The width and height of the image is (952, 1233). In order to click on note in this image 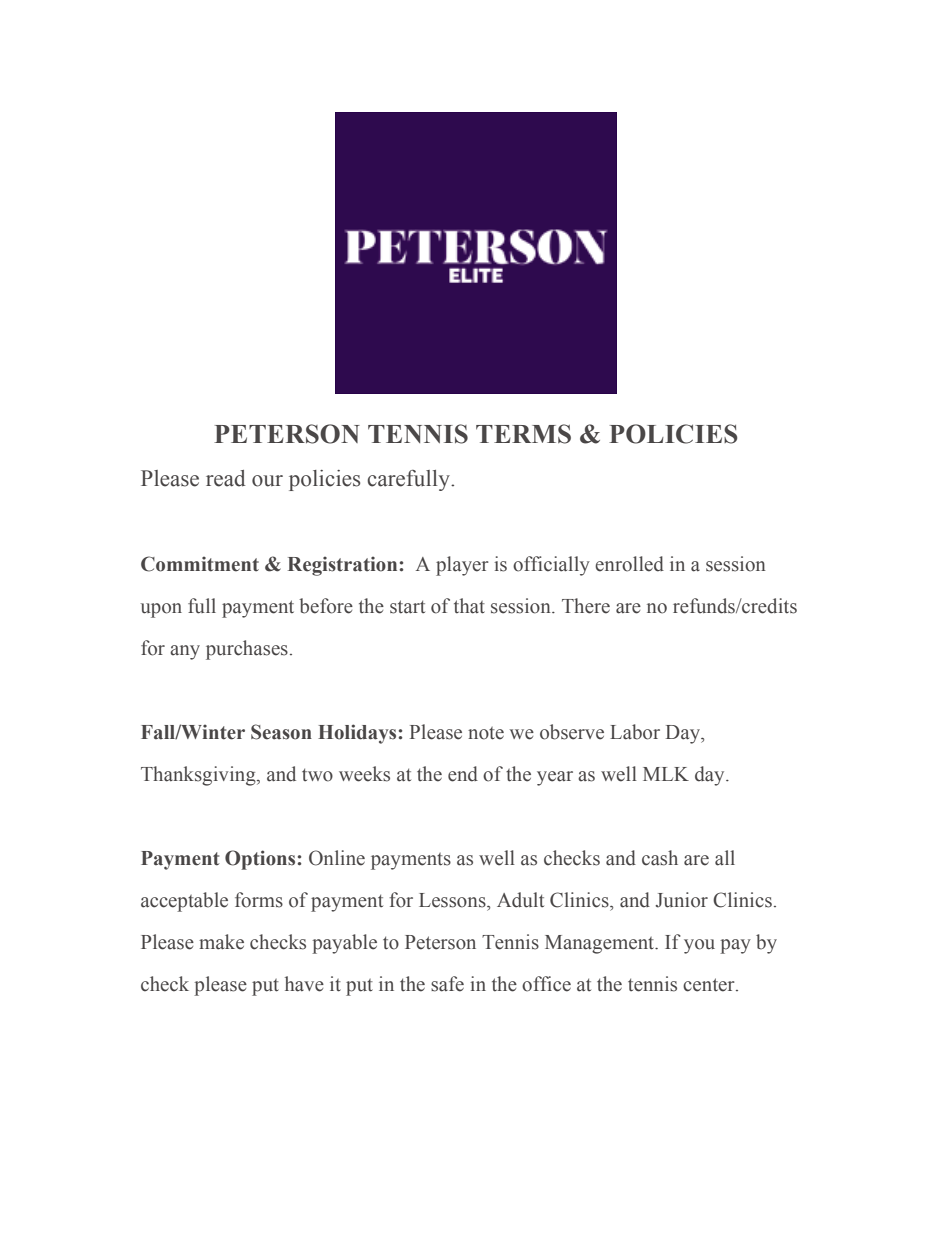, I will do `click(486, 733)`.
